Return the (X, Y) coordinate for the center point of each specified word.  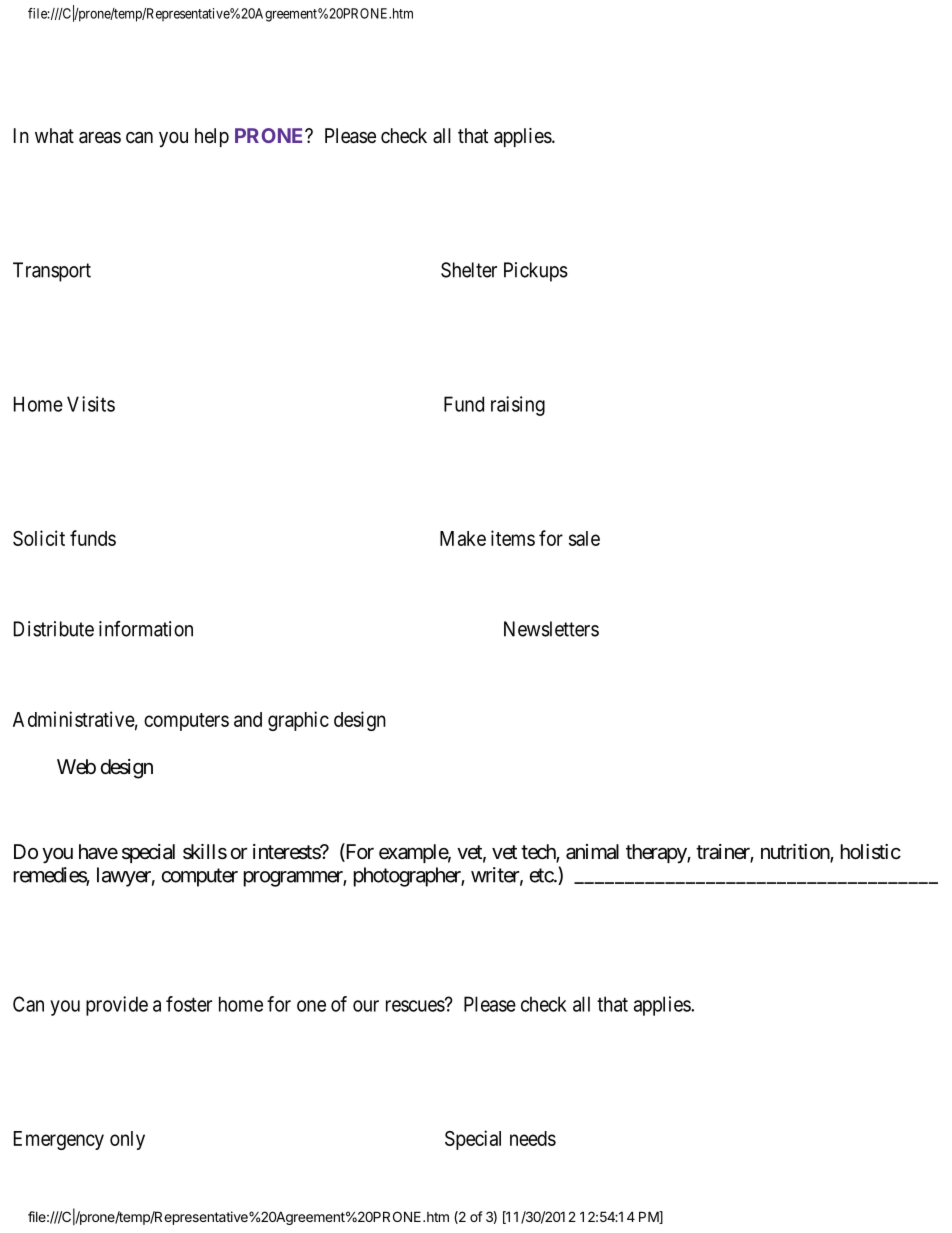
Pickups (536, 272)
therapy (657, 853)
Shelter (469, 270)
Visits (91, 404)
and (248, 719)
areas (100, 138)
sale (584, 538)
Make (463, 538)
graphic (298, 721)
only (127, 1140)
